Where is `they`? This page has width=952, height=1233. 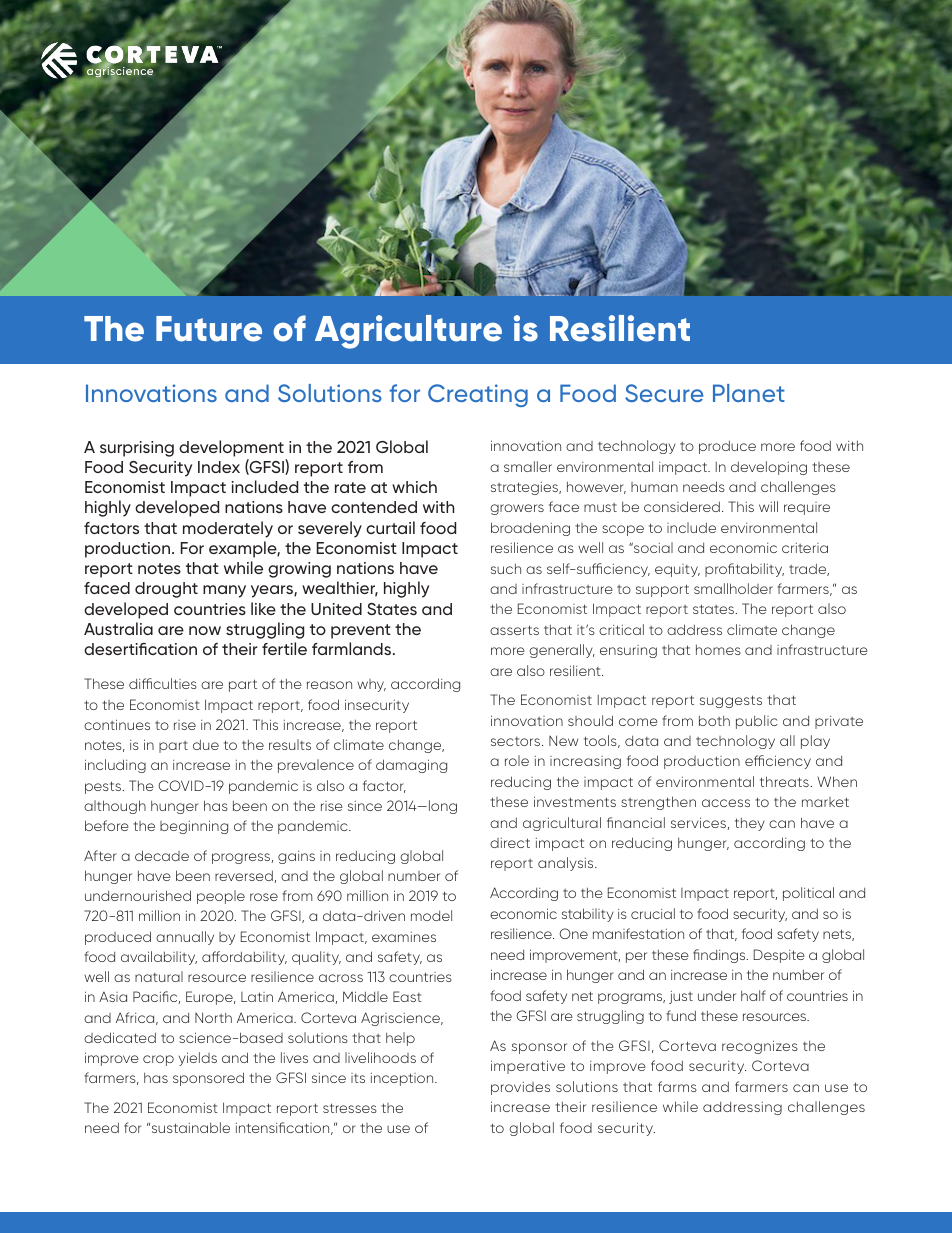
they is located at coordinates (750, 824).
